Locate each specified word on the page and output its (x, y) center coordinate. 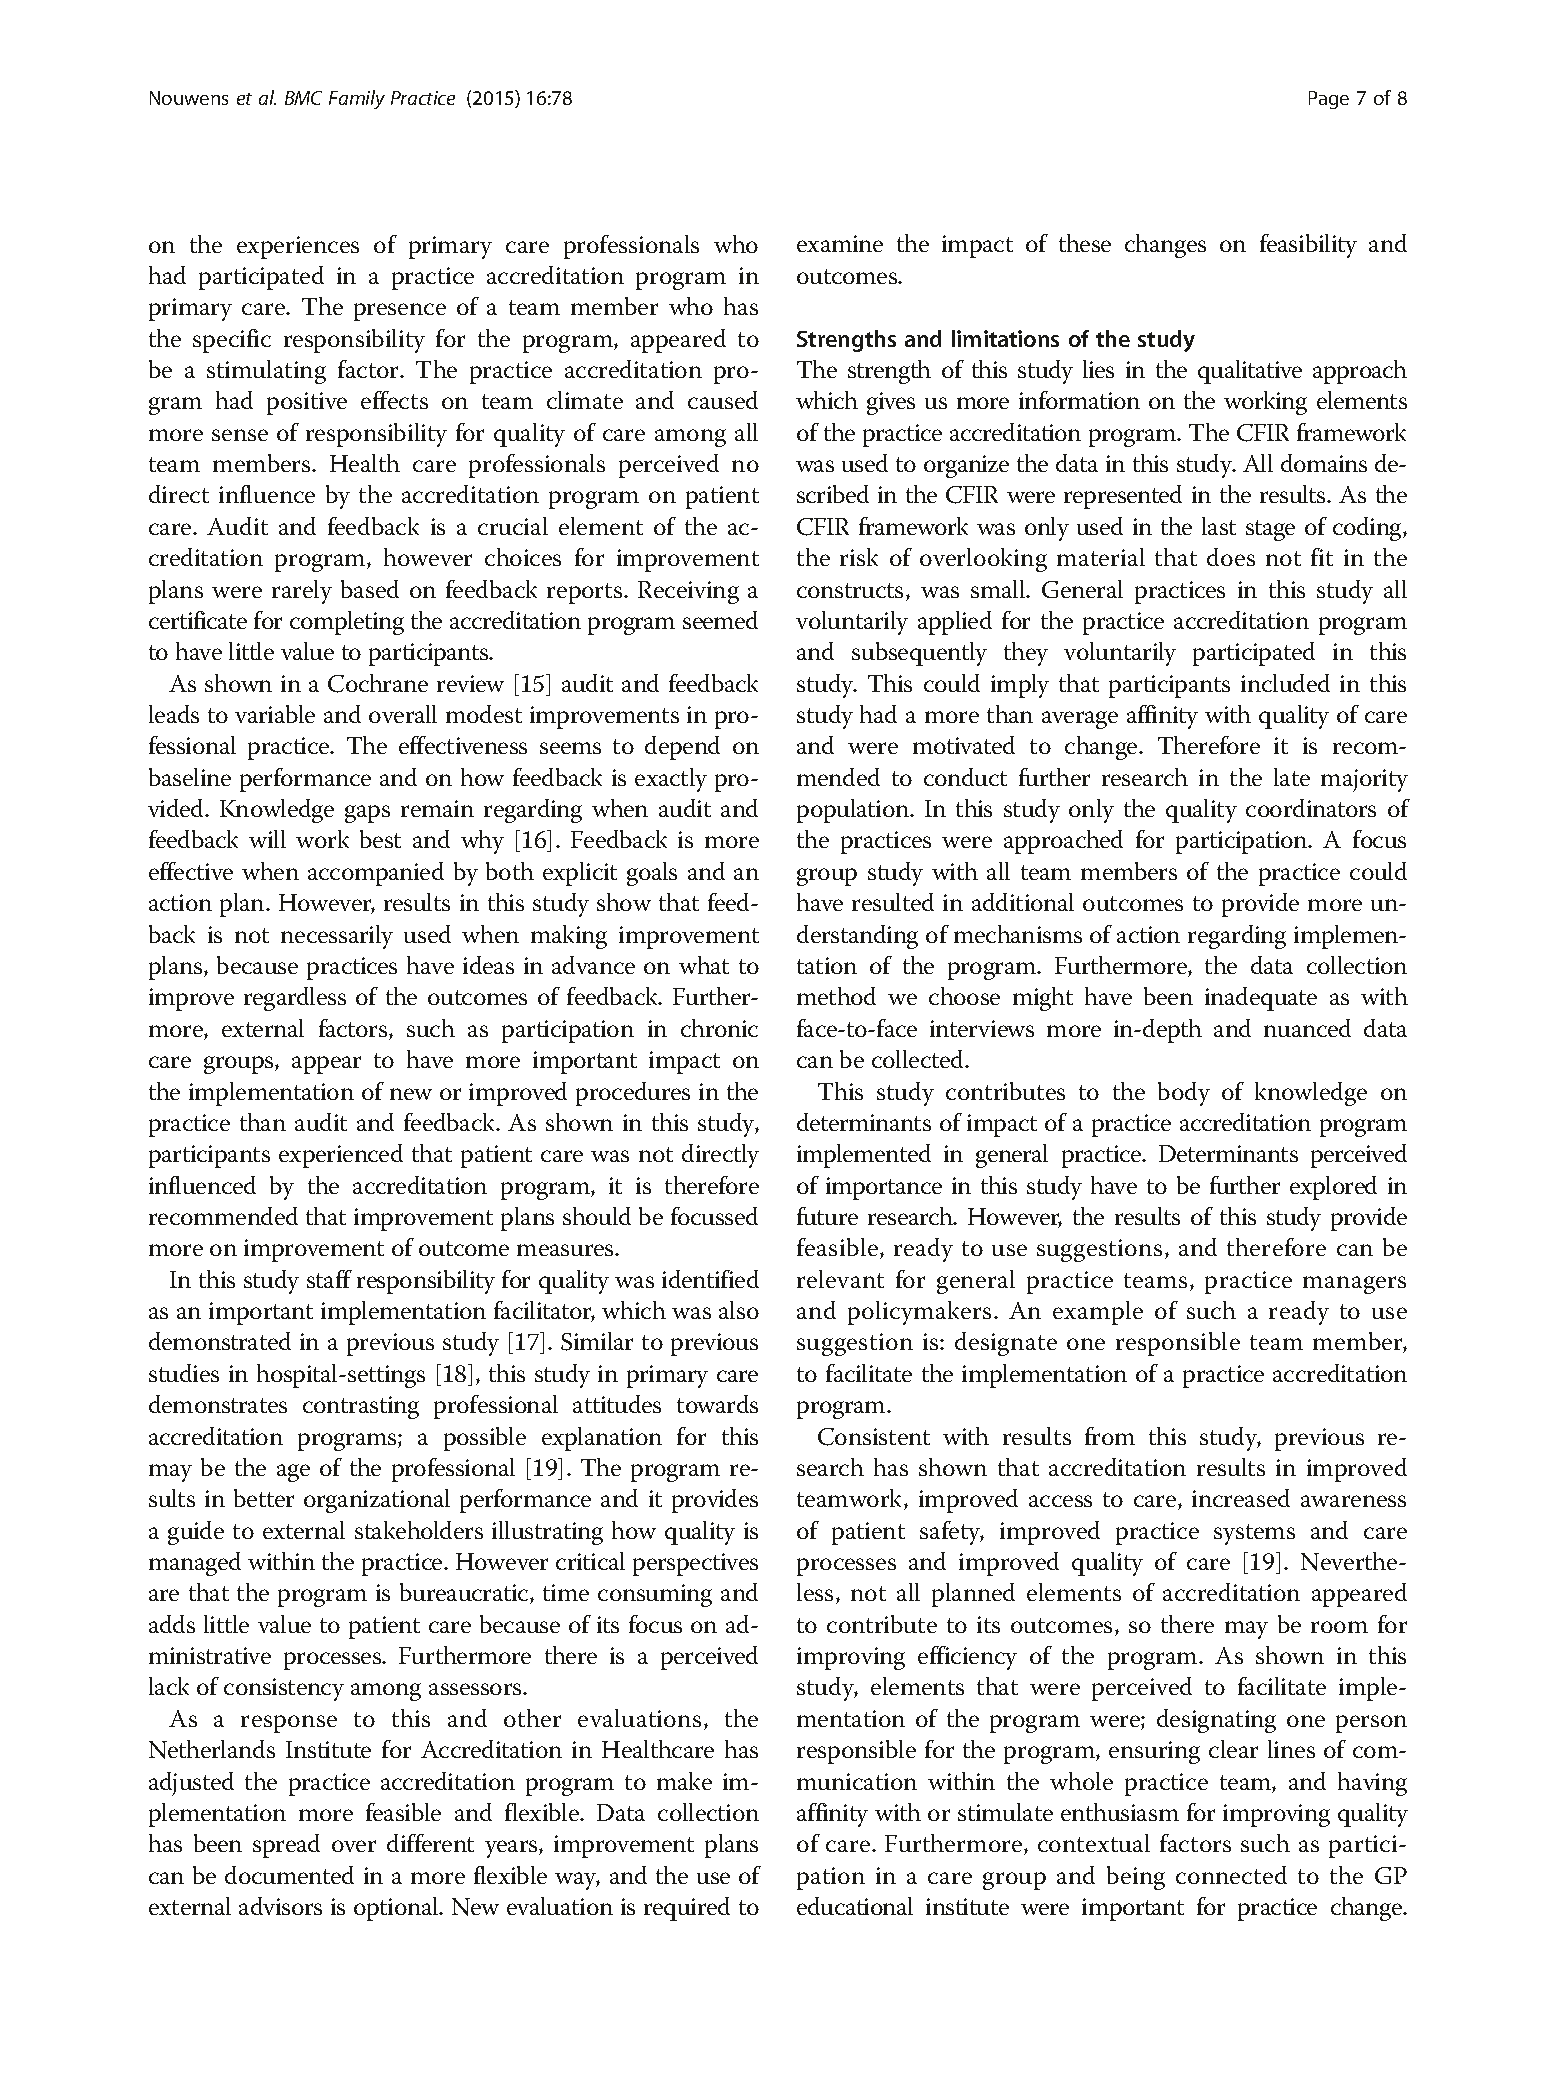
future (827, 1216)
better (264, 1498)
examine (840, 243)
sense (240, 435)
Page (1329, 100)
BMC (303, 98)
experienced (341, 1156)
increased (1241, 1498)
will (267, 839)
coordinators (1311, 808)
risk (859, 557)
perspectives (695, 1564)
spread (286, 1846)
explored (1333, 1188)
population (854, 811)
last (1219, 526)
